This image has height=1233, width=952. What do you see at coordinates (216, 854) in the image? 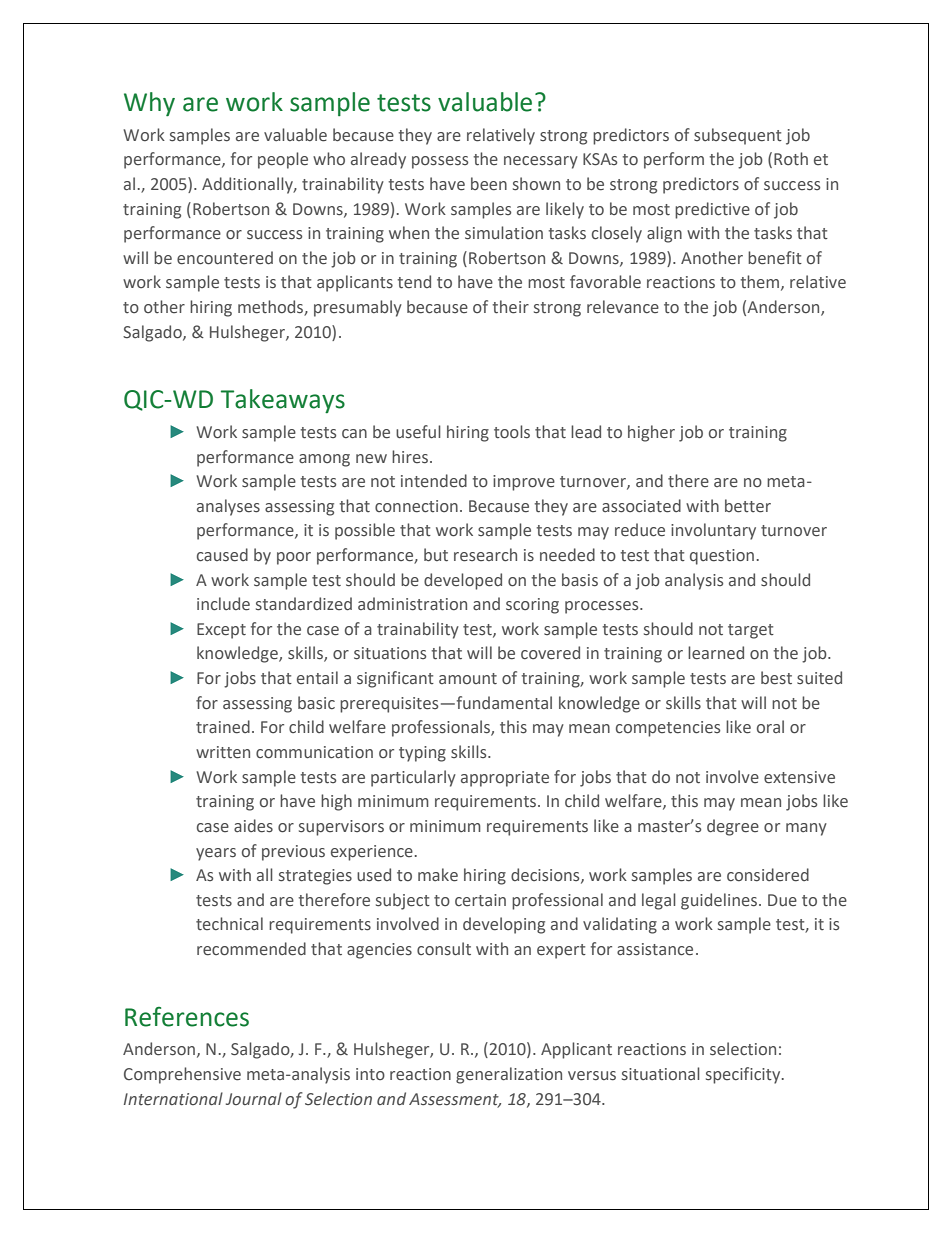
I see `years` at bounding box center [216, 854].
